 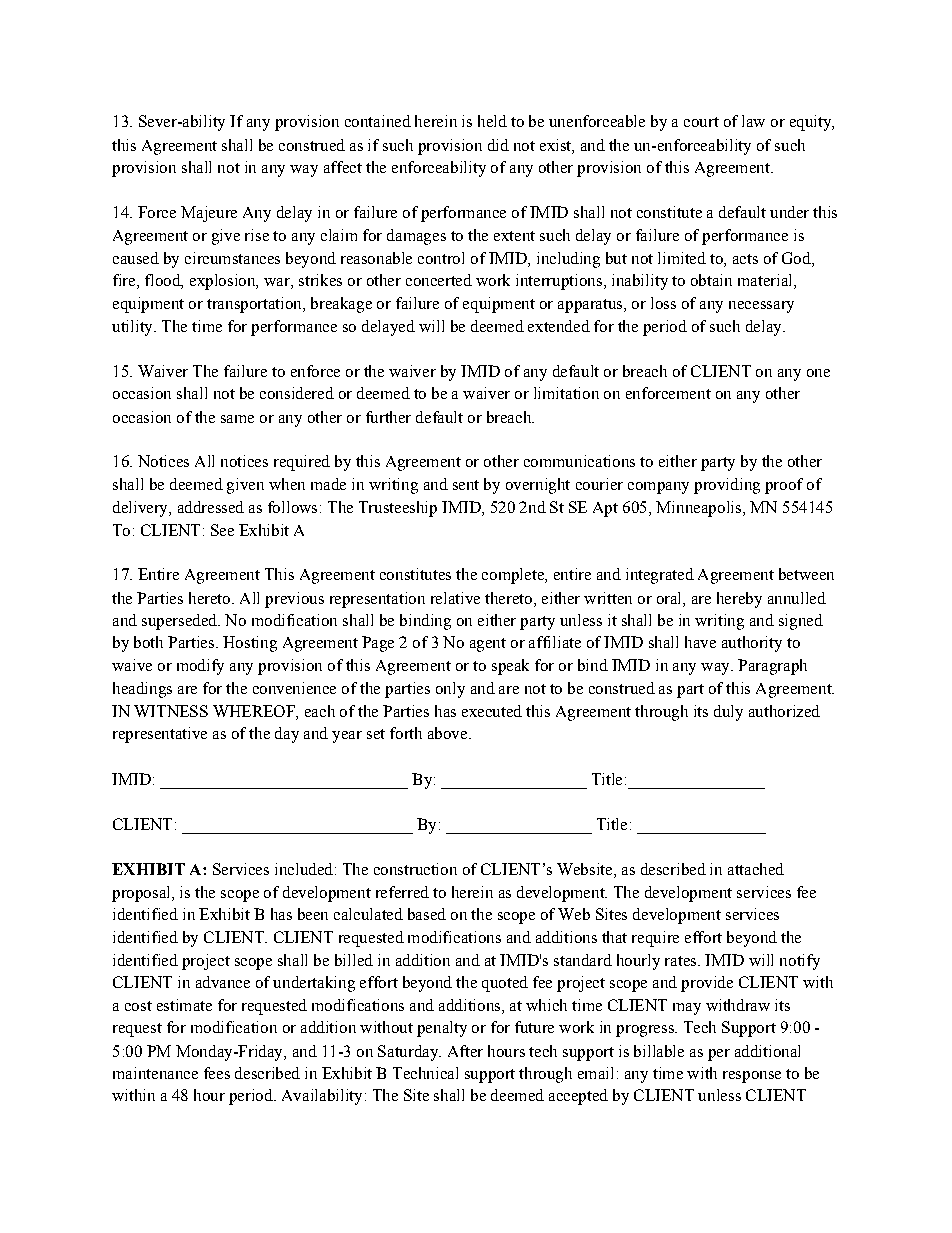 I want to click on overnight, so click(x=538, y=486).
